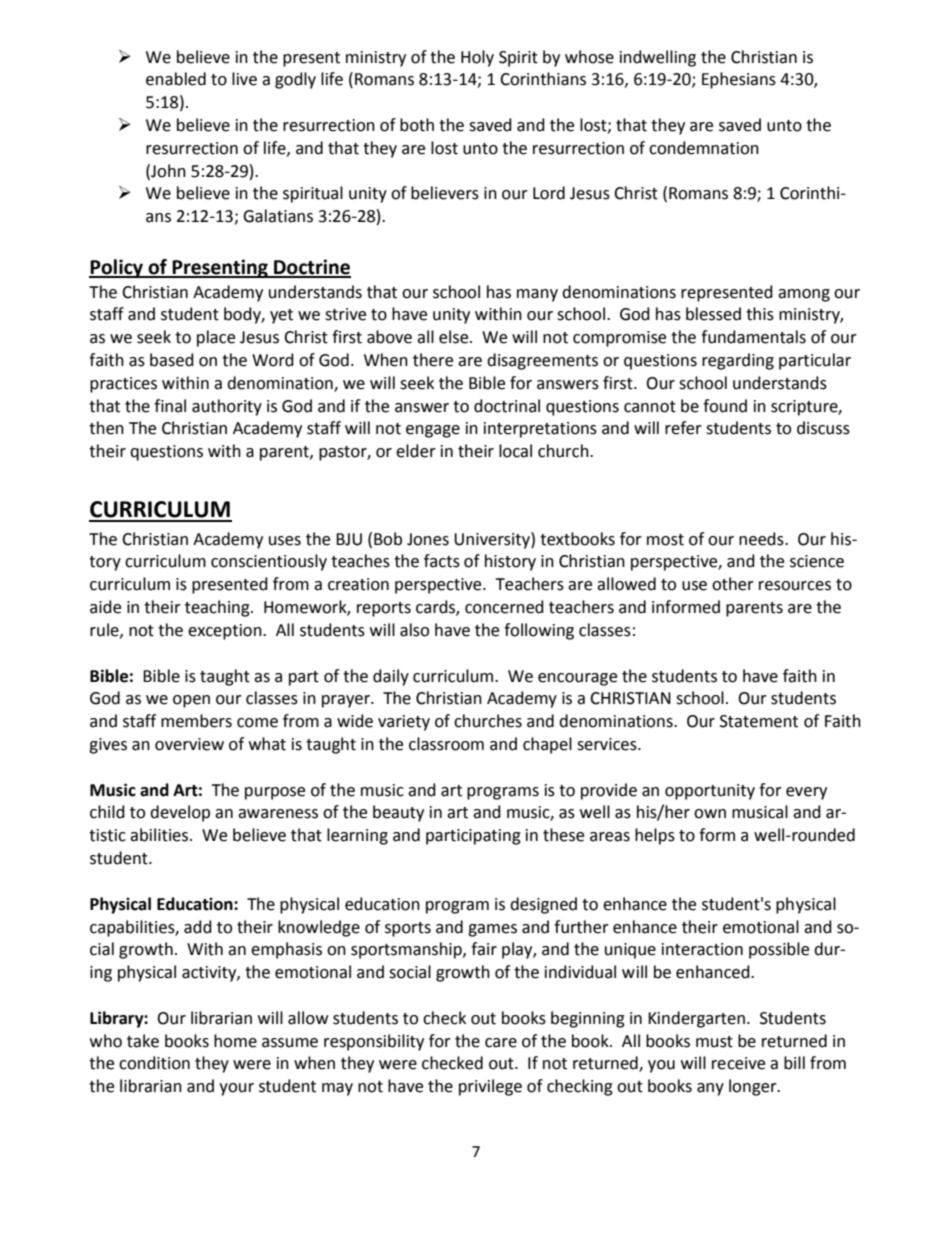 This screenshot has width=952, height=1233. What do you see at coordinates (477, 58) in the screenshot?
I see `Holy` at bounding box center [477, 58].
